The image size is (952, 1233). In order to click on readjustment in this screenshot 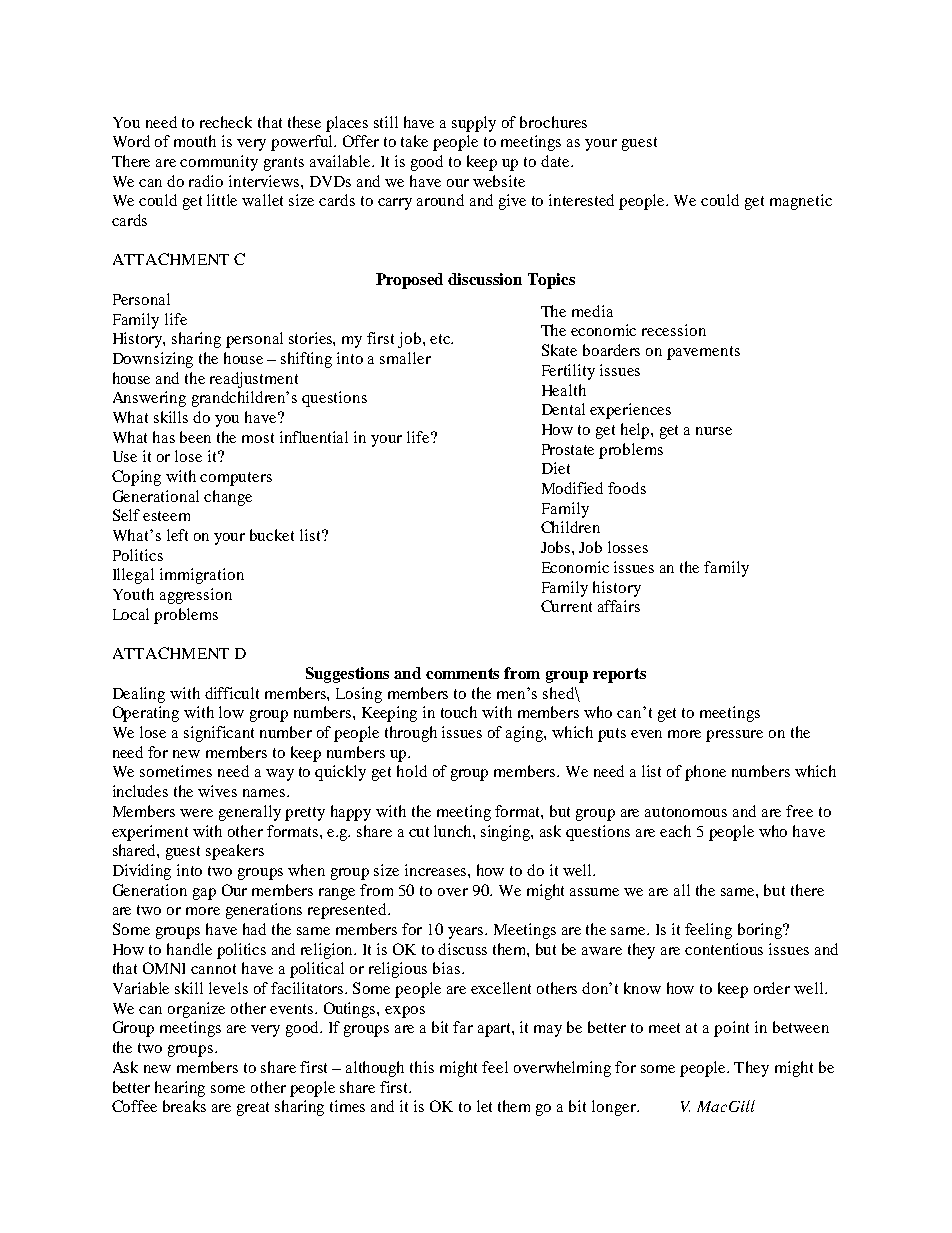, I will do `click(254, 380)`.
